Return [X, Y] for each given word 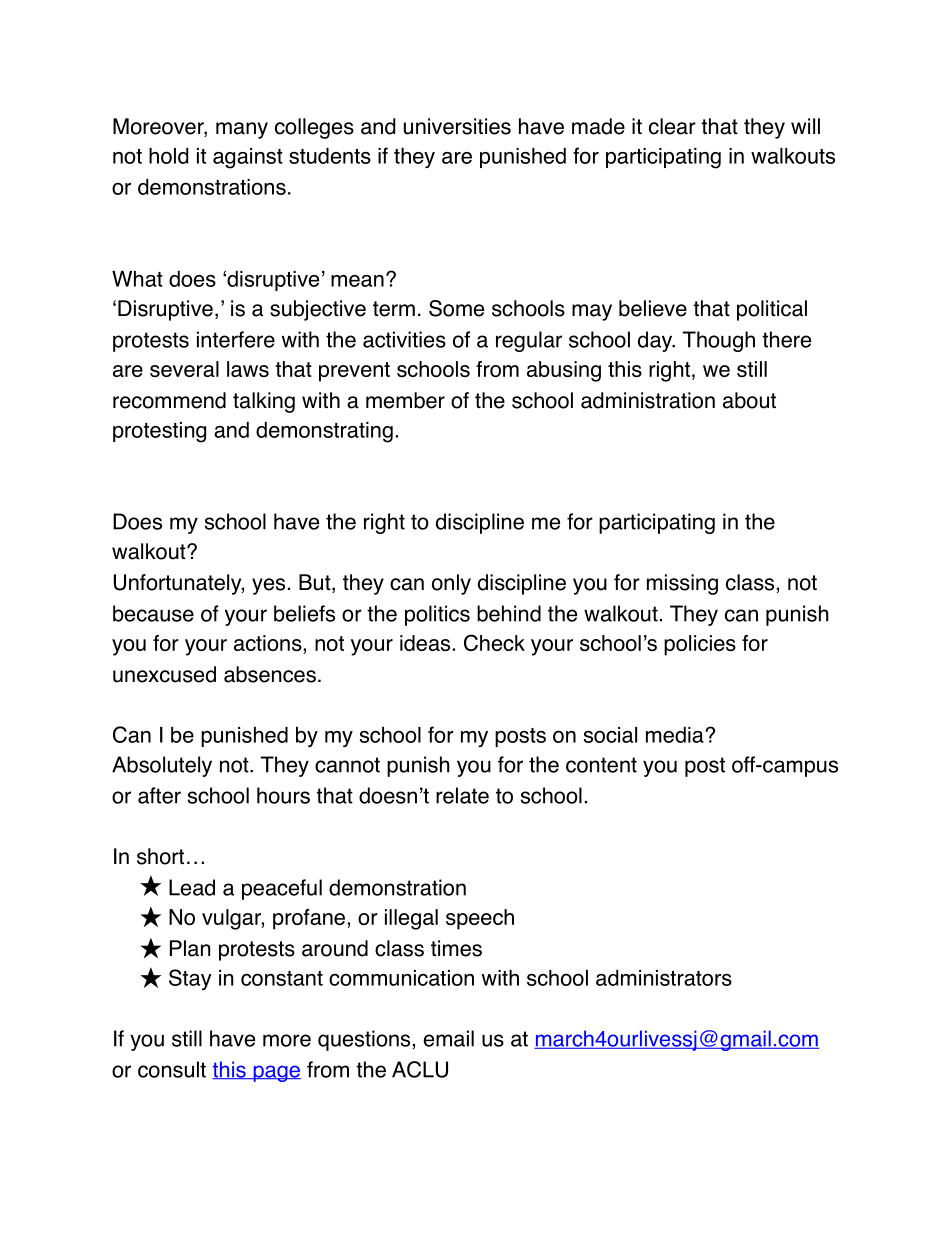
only [451, 584]
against [248, 158]
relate [462, 795]
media [676, 735]
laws [248, 369]
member [405, 400]
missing [682, 584]
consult [172, 1069]
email [448, 1038]
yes [268, 586]
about [749, 400]
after [159, 795]
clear [672, 126]
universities [457, 126]
